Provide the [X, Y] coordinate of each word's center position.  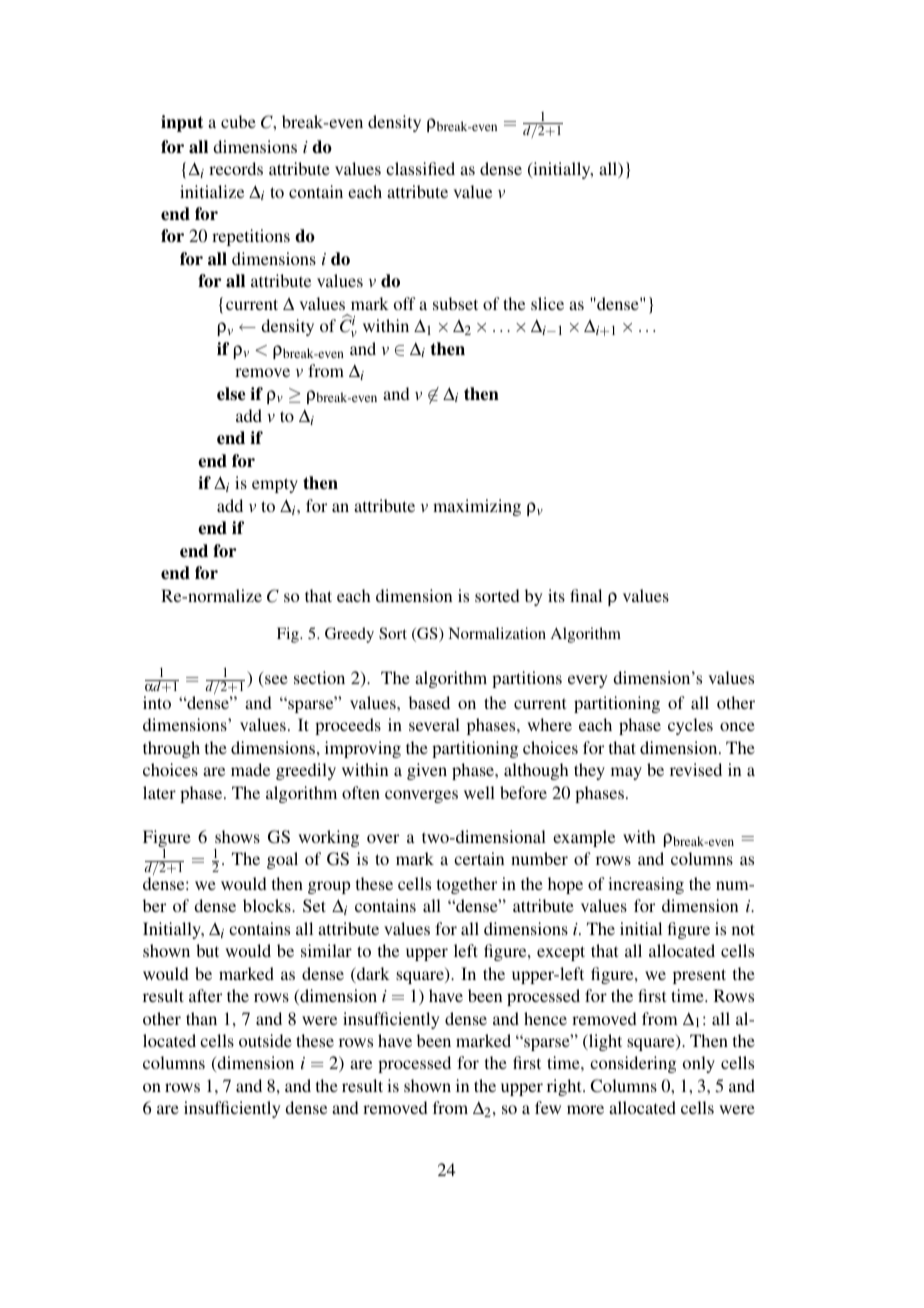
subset [455, 303]
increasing [646, 885]
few [548, 1107]
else [231, 394]
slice [547, 303]
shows [237, 836]
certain [479, 858]
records [236, 168]
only [699, 1064]
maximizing [477, 507]
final [586, 595]
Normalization [497, 633]
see [276, 679]
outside [265, 1040]
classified [420, 168]
